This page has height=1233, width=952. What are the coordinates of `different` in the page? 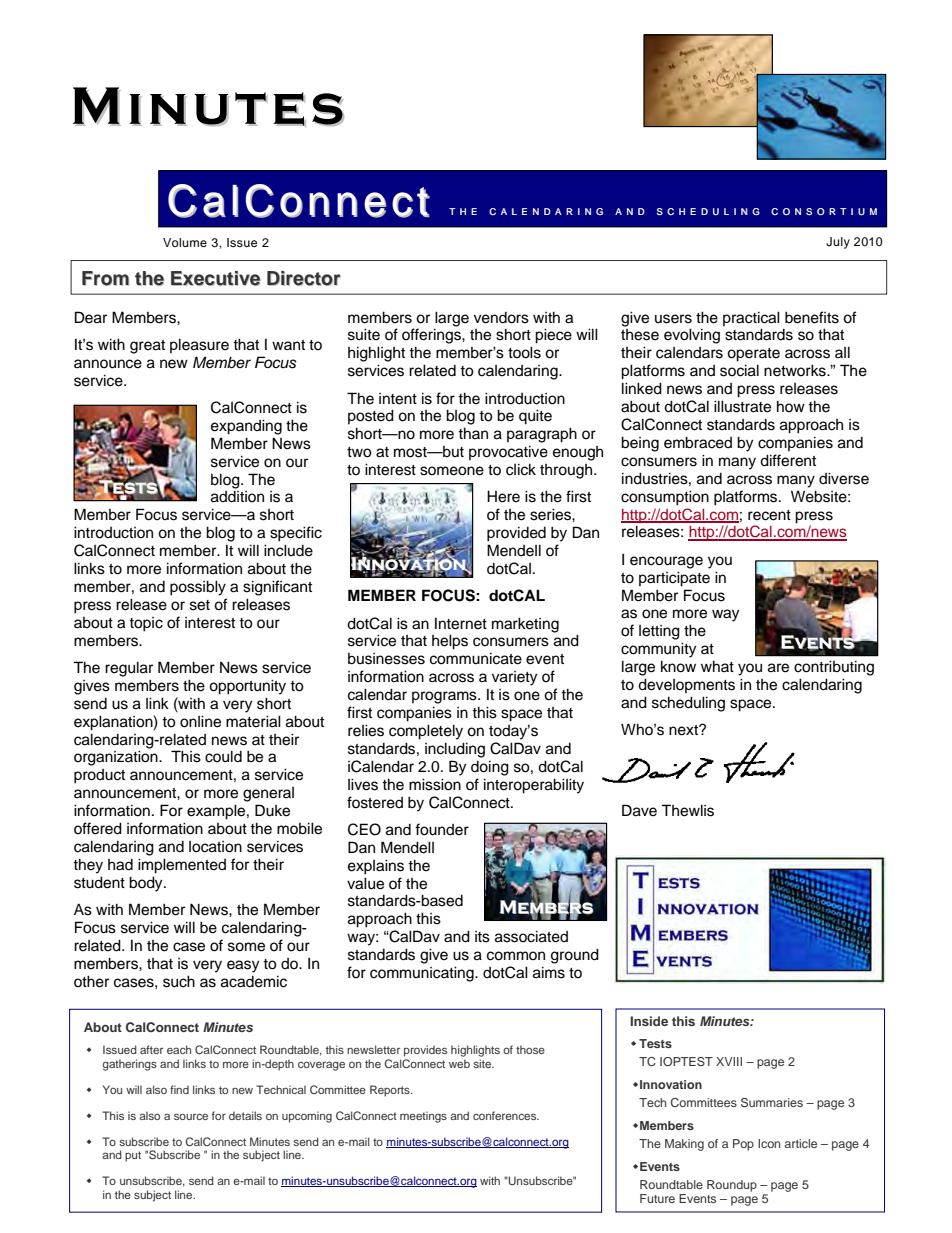 It's located at (788, 460).
